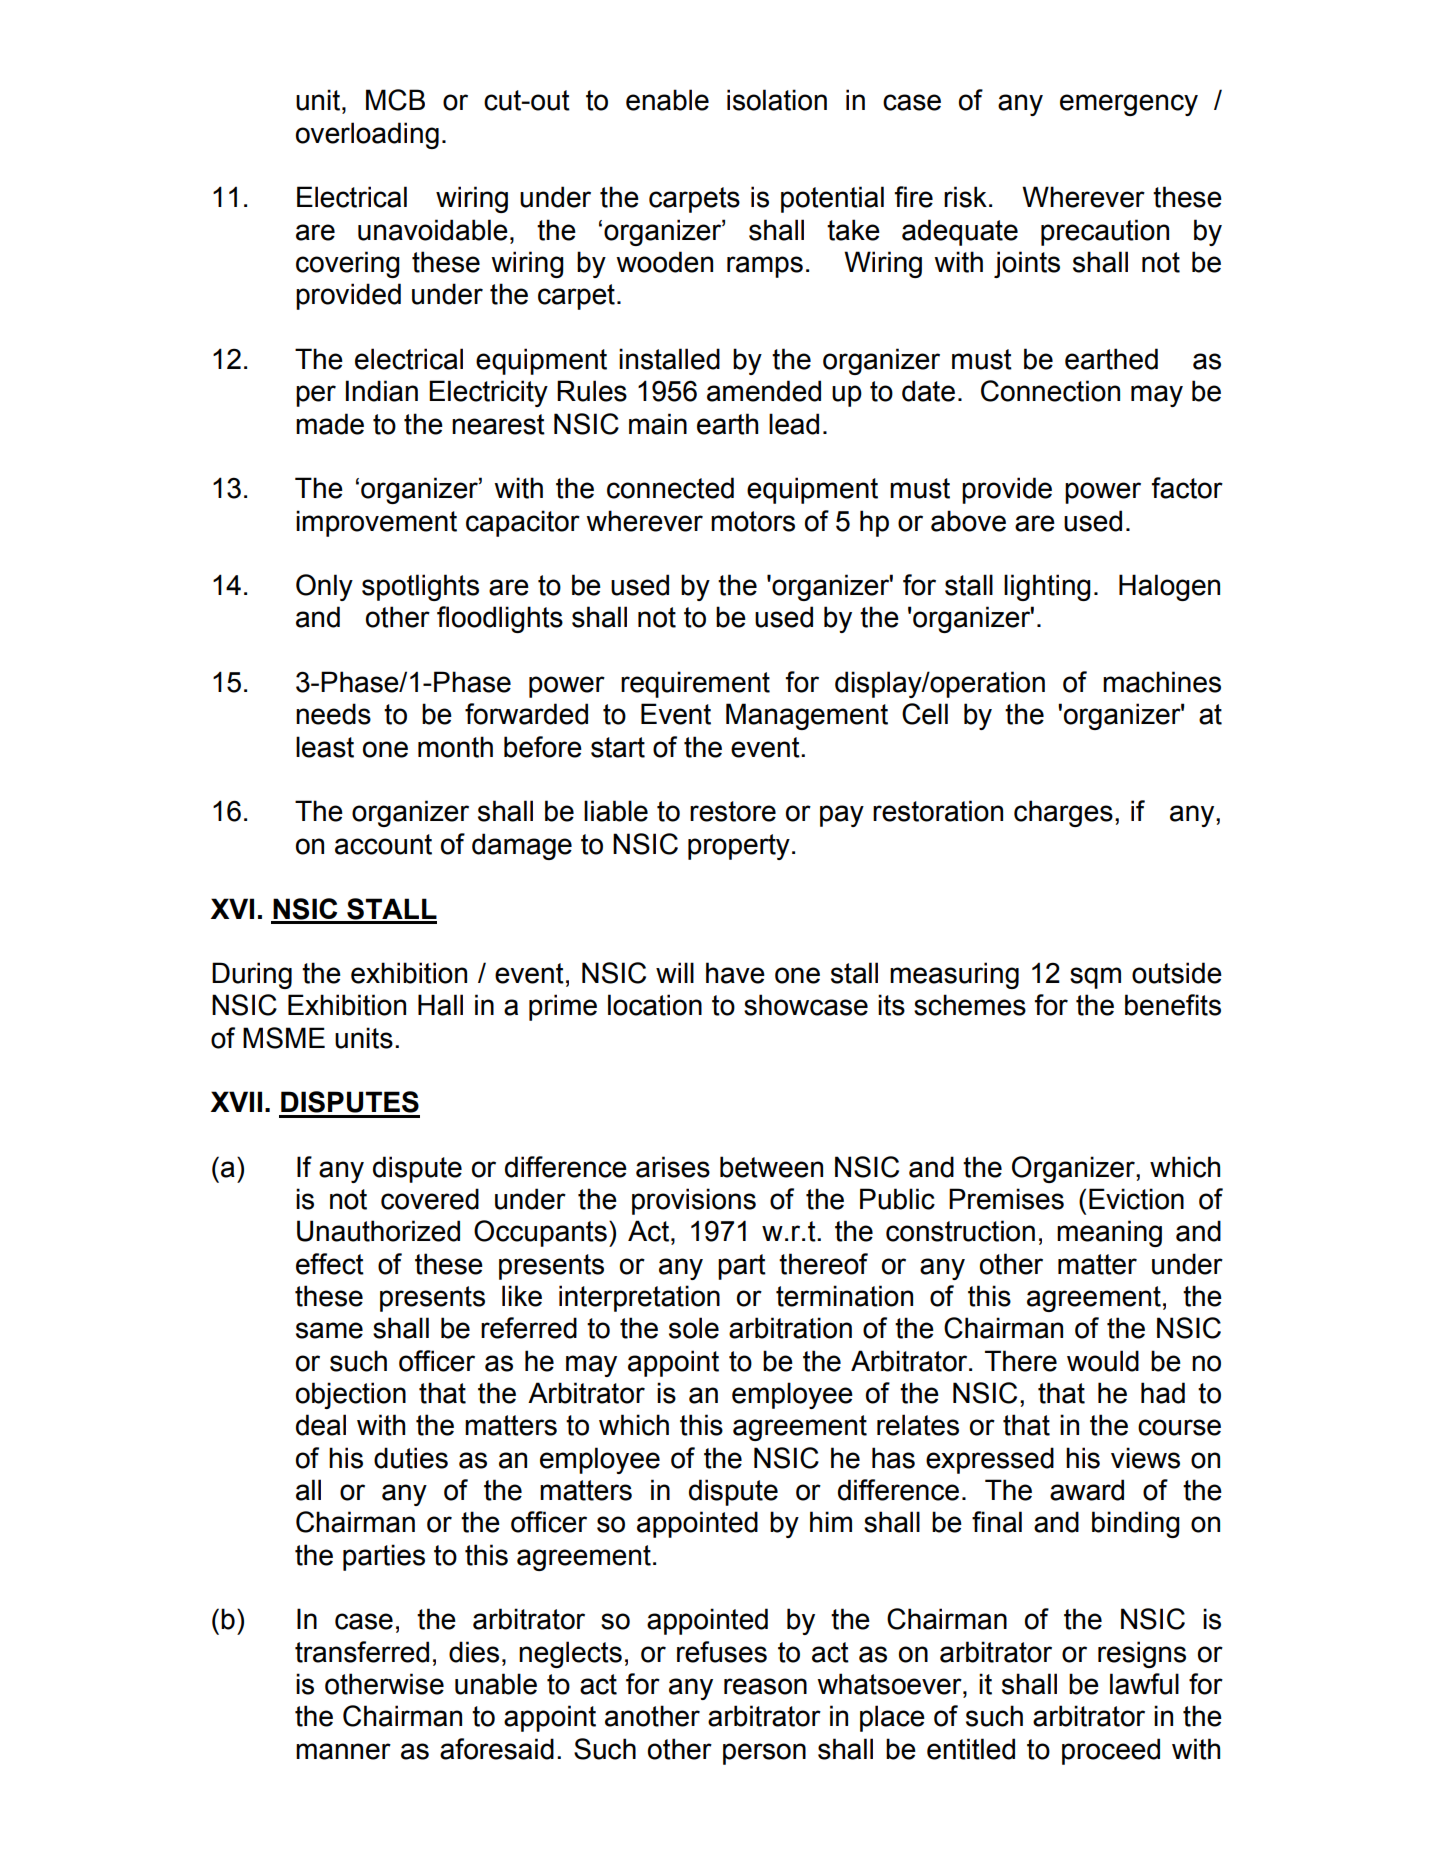  I want to click on needs, so click(333, 714).
